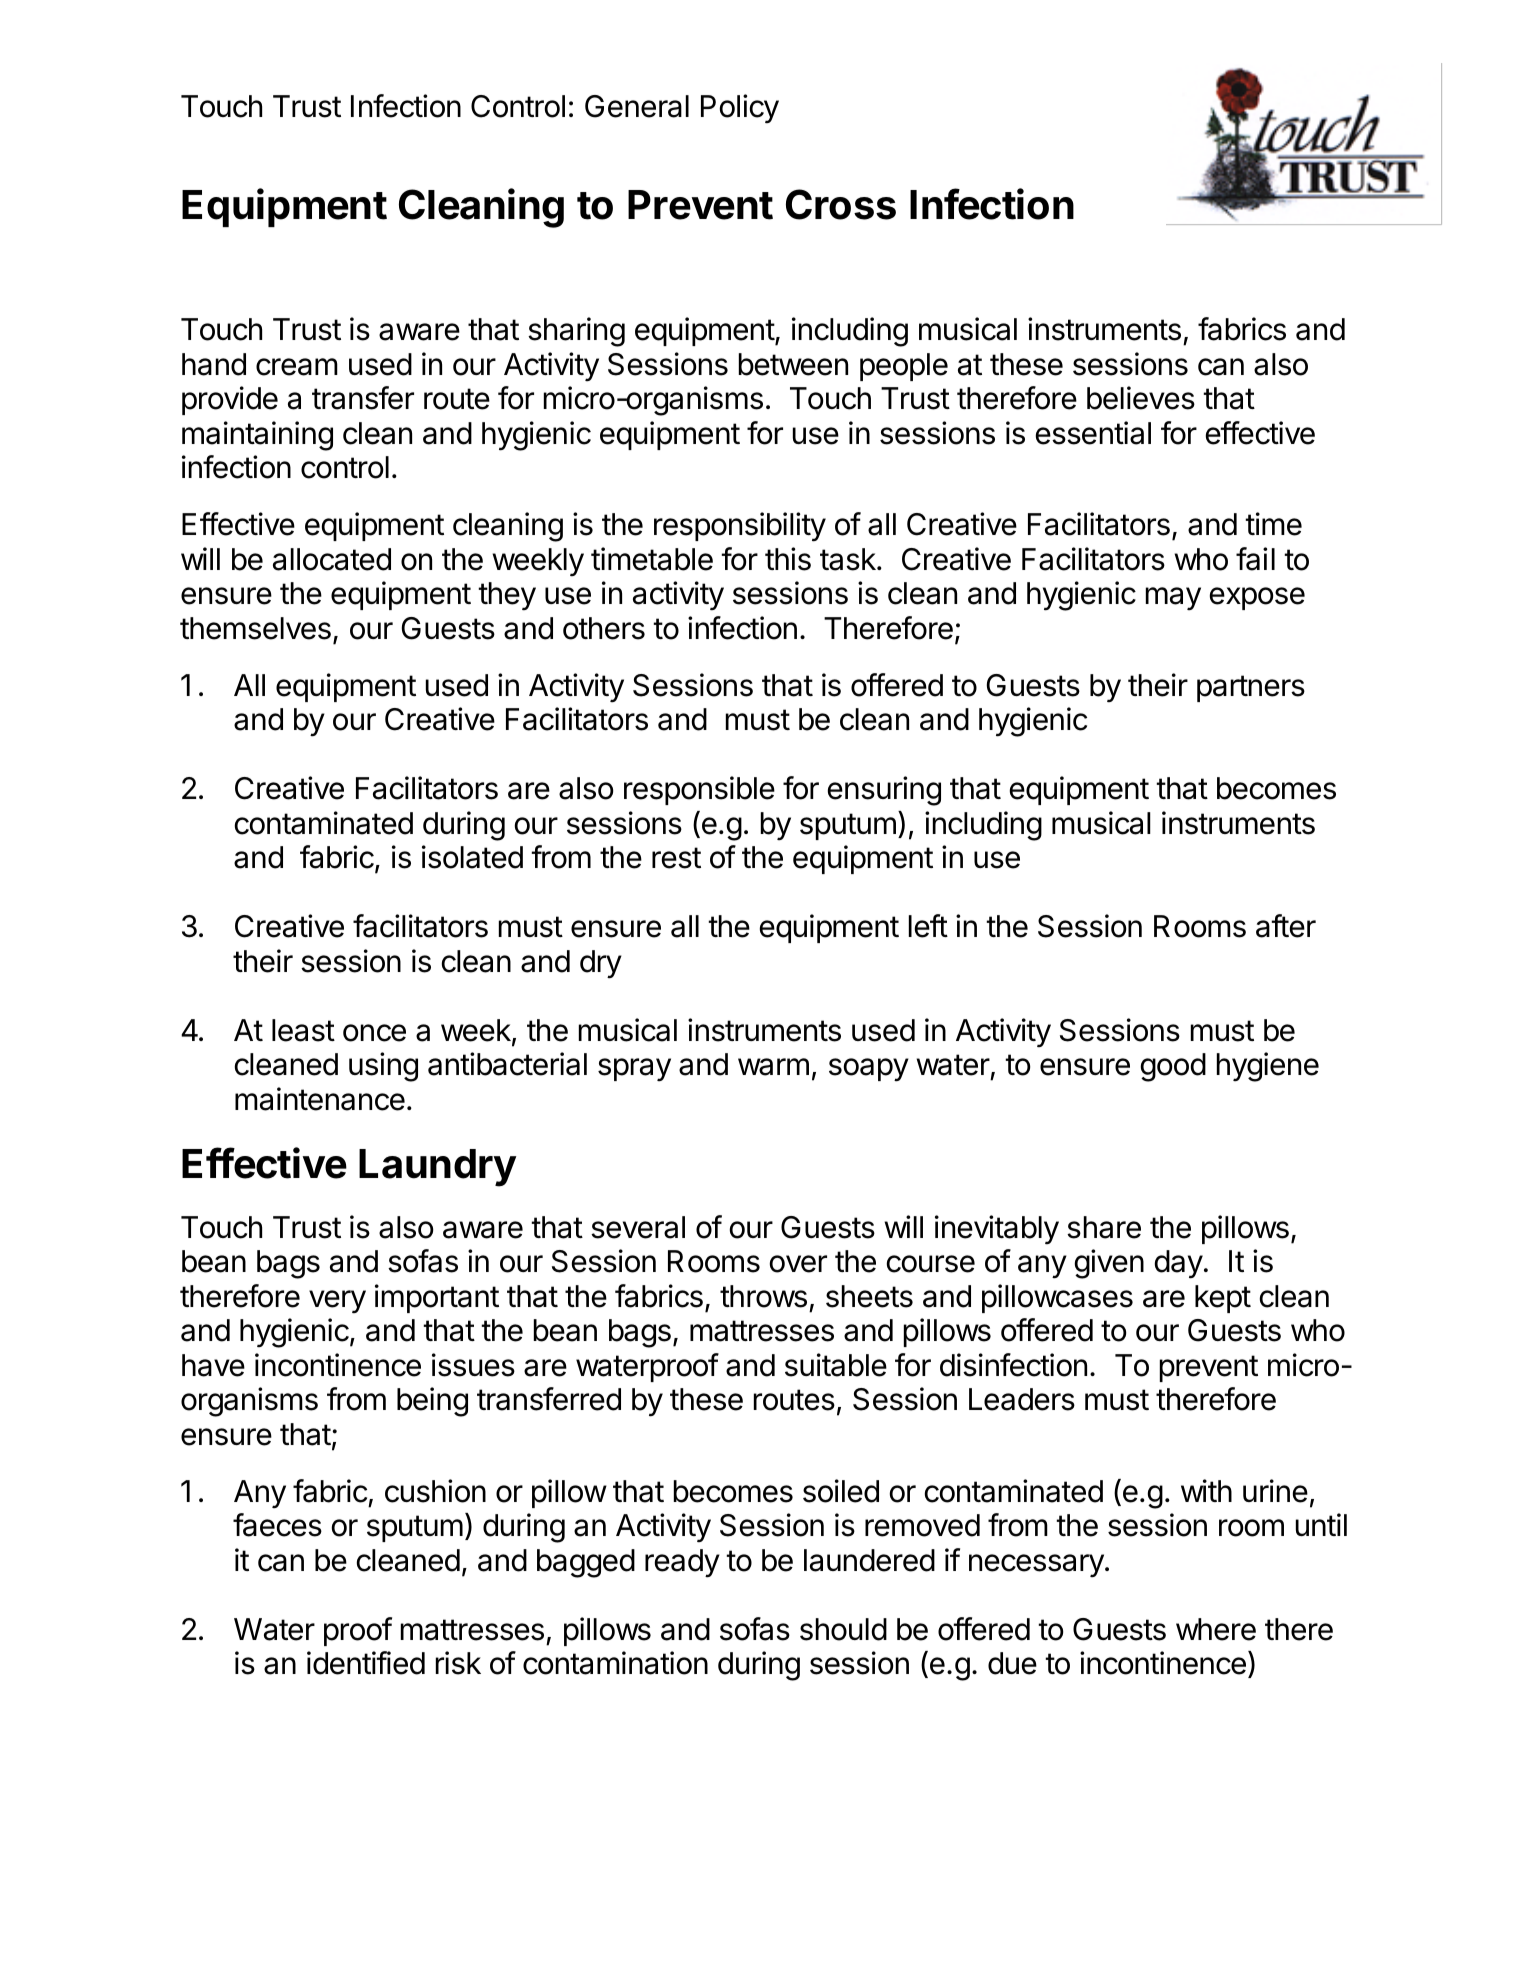 This image has width=1530, height=1980. Describe the element at coordinates (255, 628) in the image. I see `themselves` at that location.
